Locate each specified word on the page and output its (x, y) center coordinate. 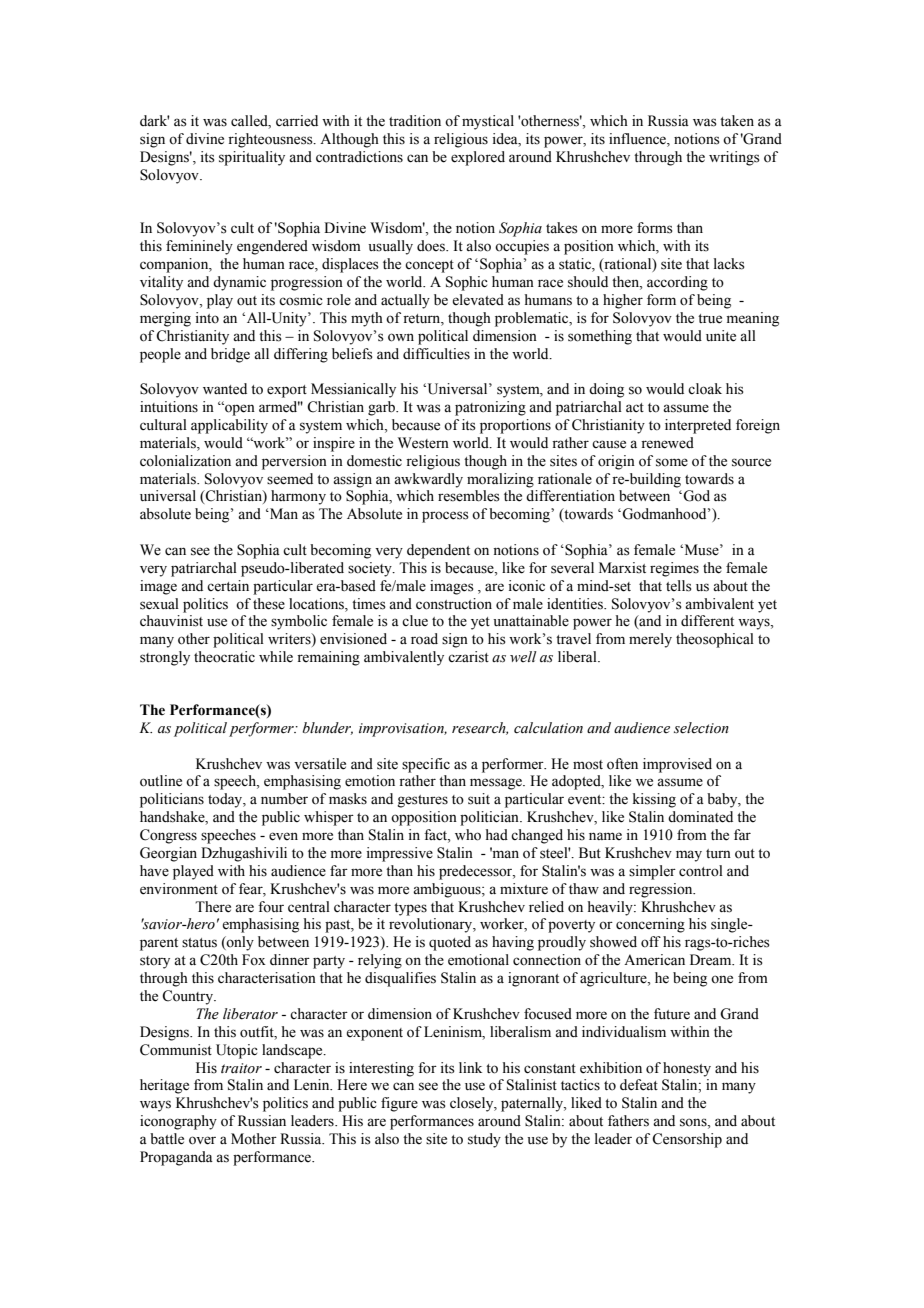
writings (734, 158)
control (701, 871)
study (484, 1140)
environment (179, 889)
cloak (705, 389)
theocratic (224, 657)
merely (650, 640)
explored (478, 158)
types (410, 909)
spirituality (252, 158)
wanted (225, 389)
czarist (468, 657)
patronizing (490, 408)
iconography (178, 1122)
